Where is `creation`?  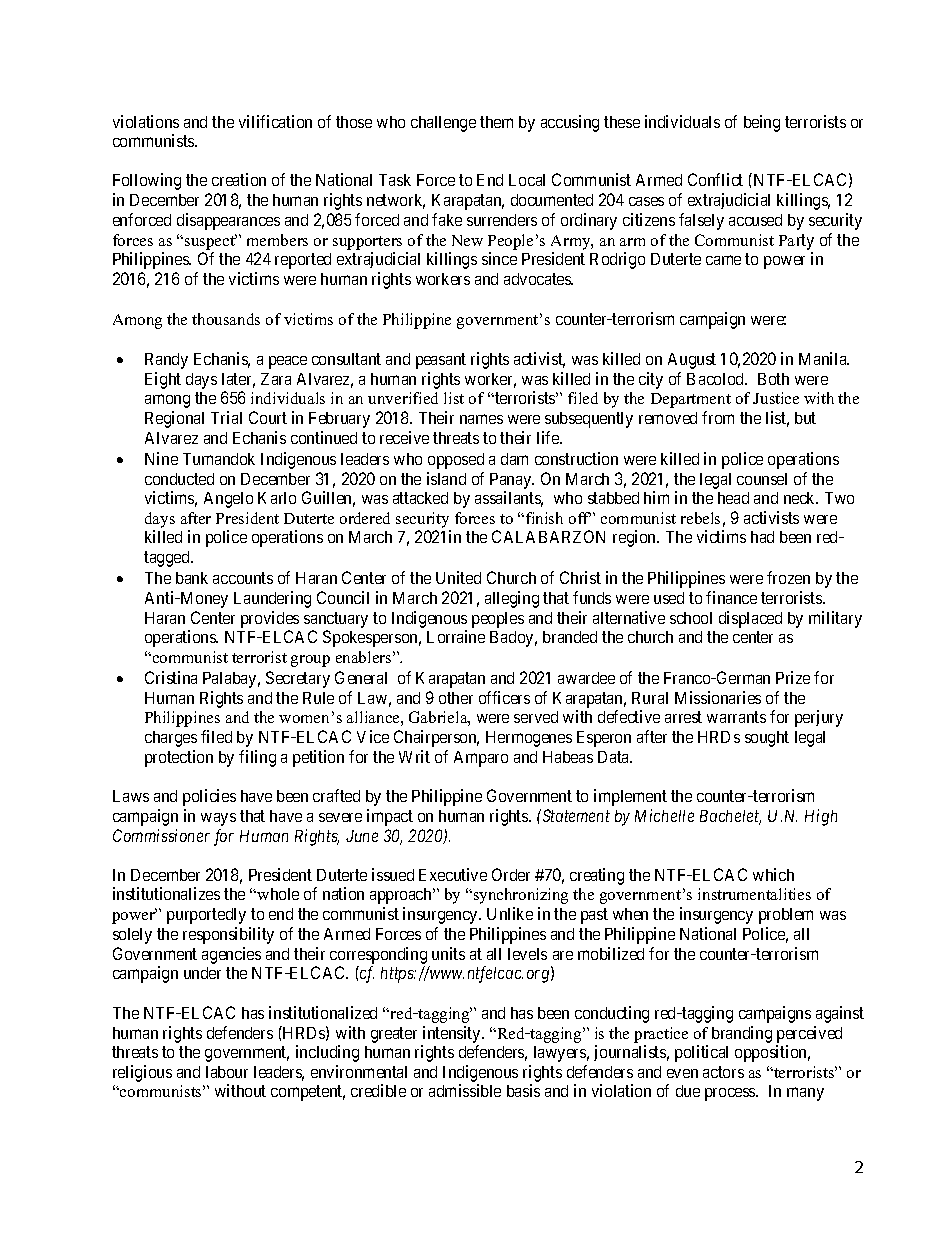
creation is located at coordinates (239, 179).
